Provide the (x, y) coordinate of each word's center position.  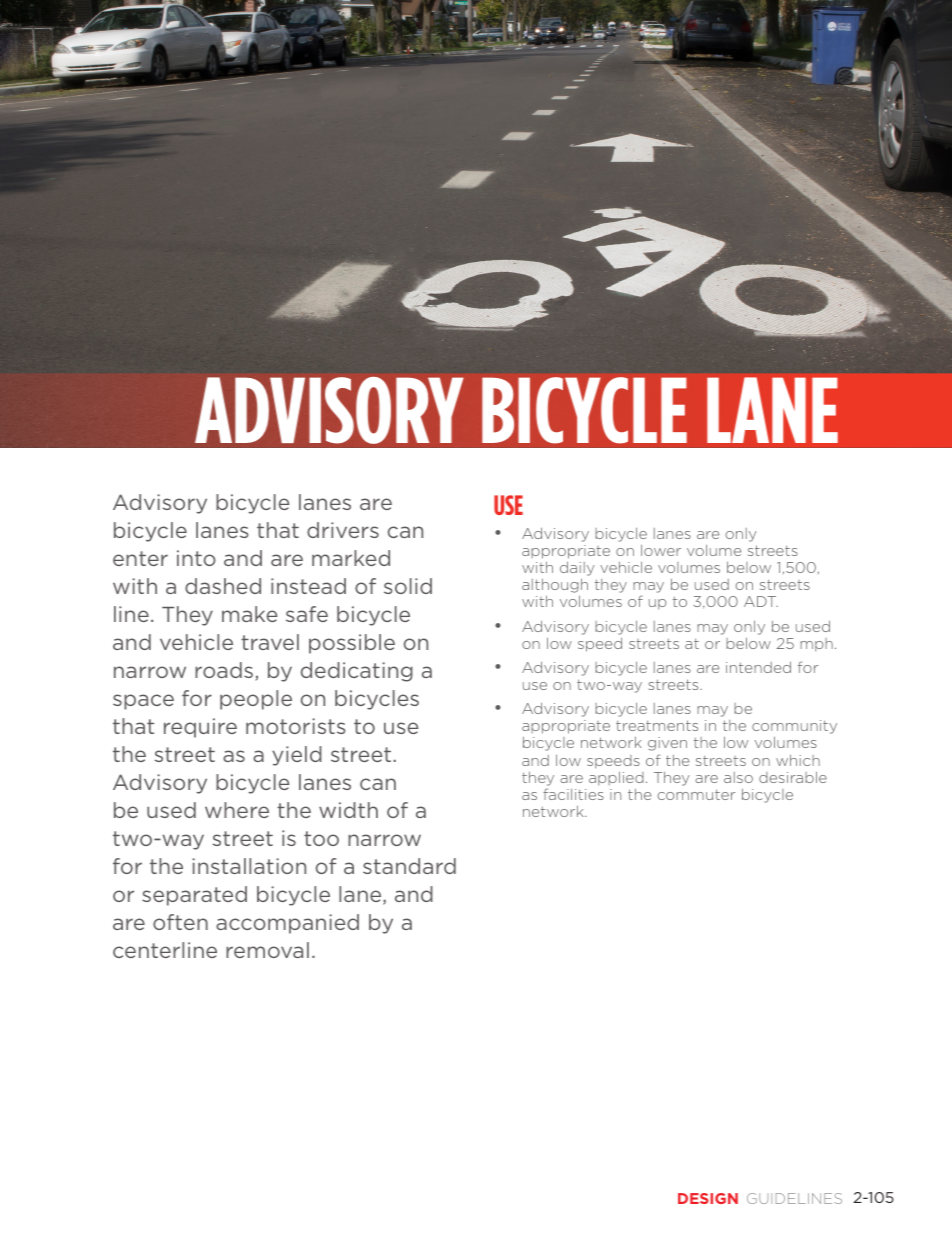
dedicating (357, 672)
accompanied (287, 924)
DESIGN (708, 1198)
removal (267, 950)
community (794, 728)
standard (409, 866)
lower (661, 550)
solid (408, 586)
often (180, 922)
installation (249, 866)
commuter (696, 794)
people (256, 700)
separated (194, 896)
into (196, 558)
